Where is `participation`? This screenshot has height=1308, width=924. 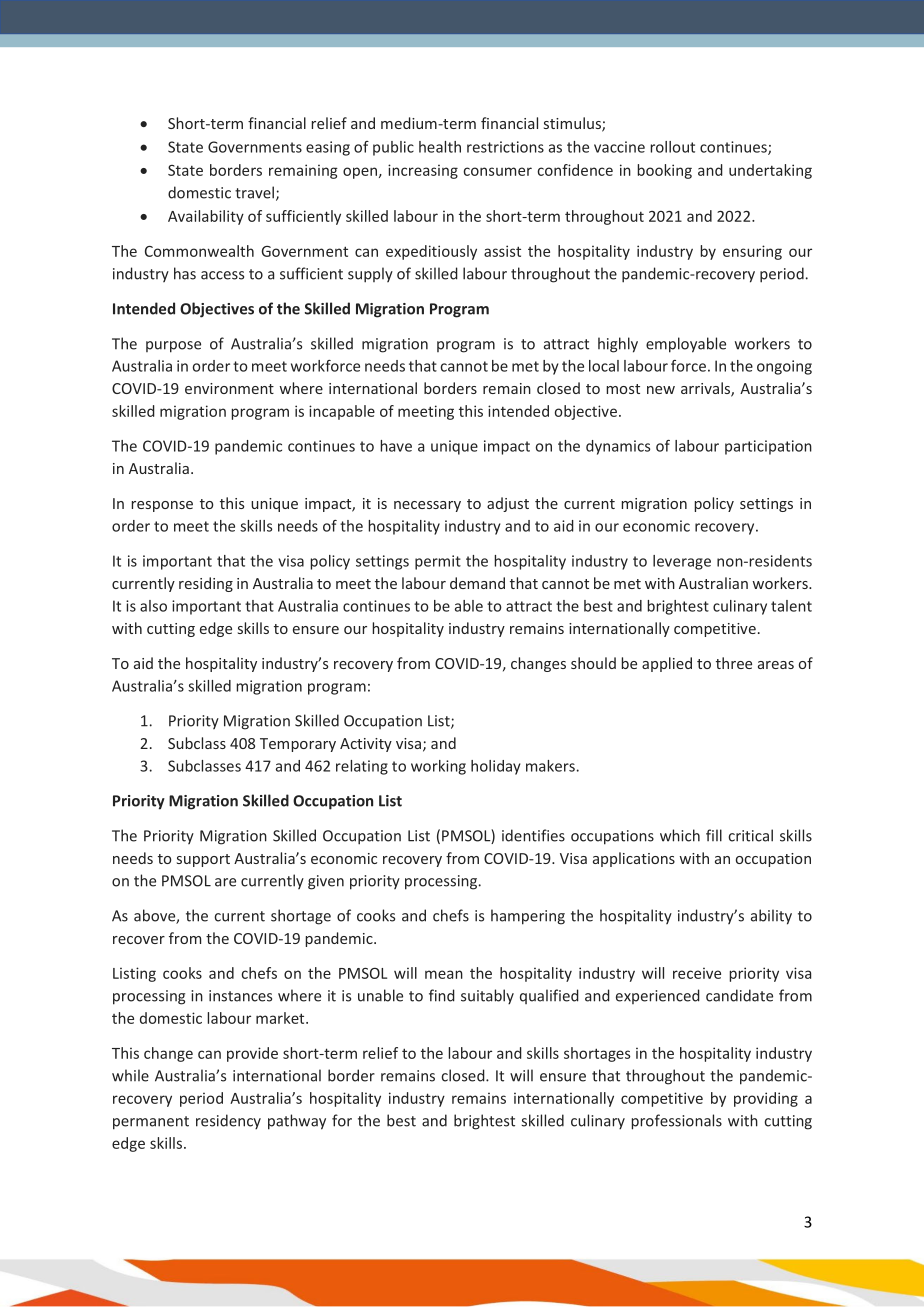 participation is located at coordinates (768, 447).
